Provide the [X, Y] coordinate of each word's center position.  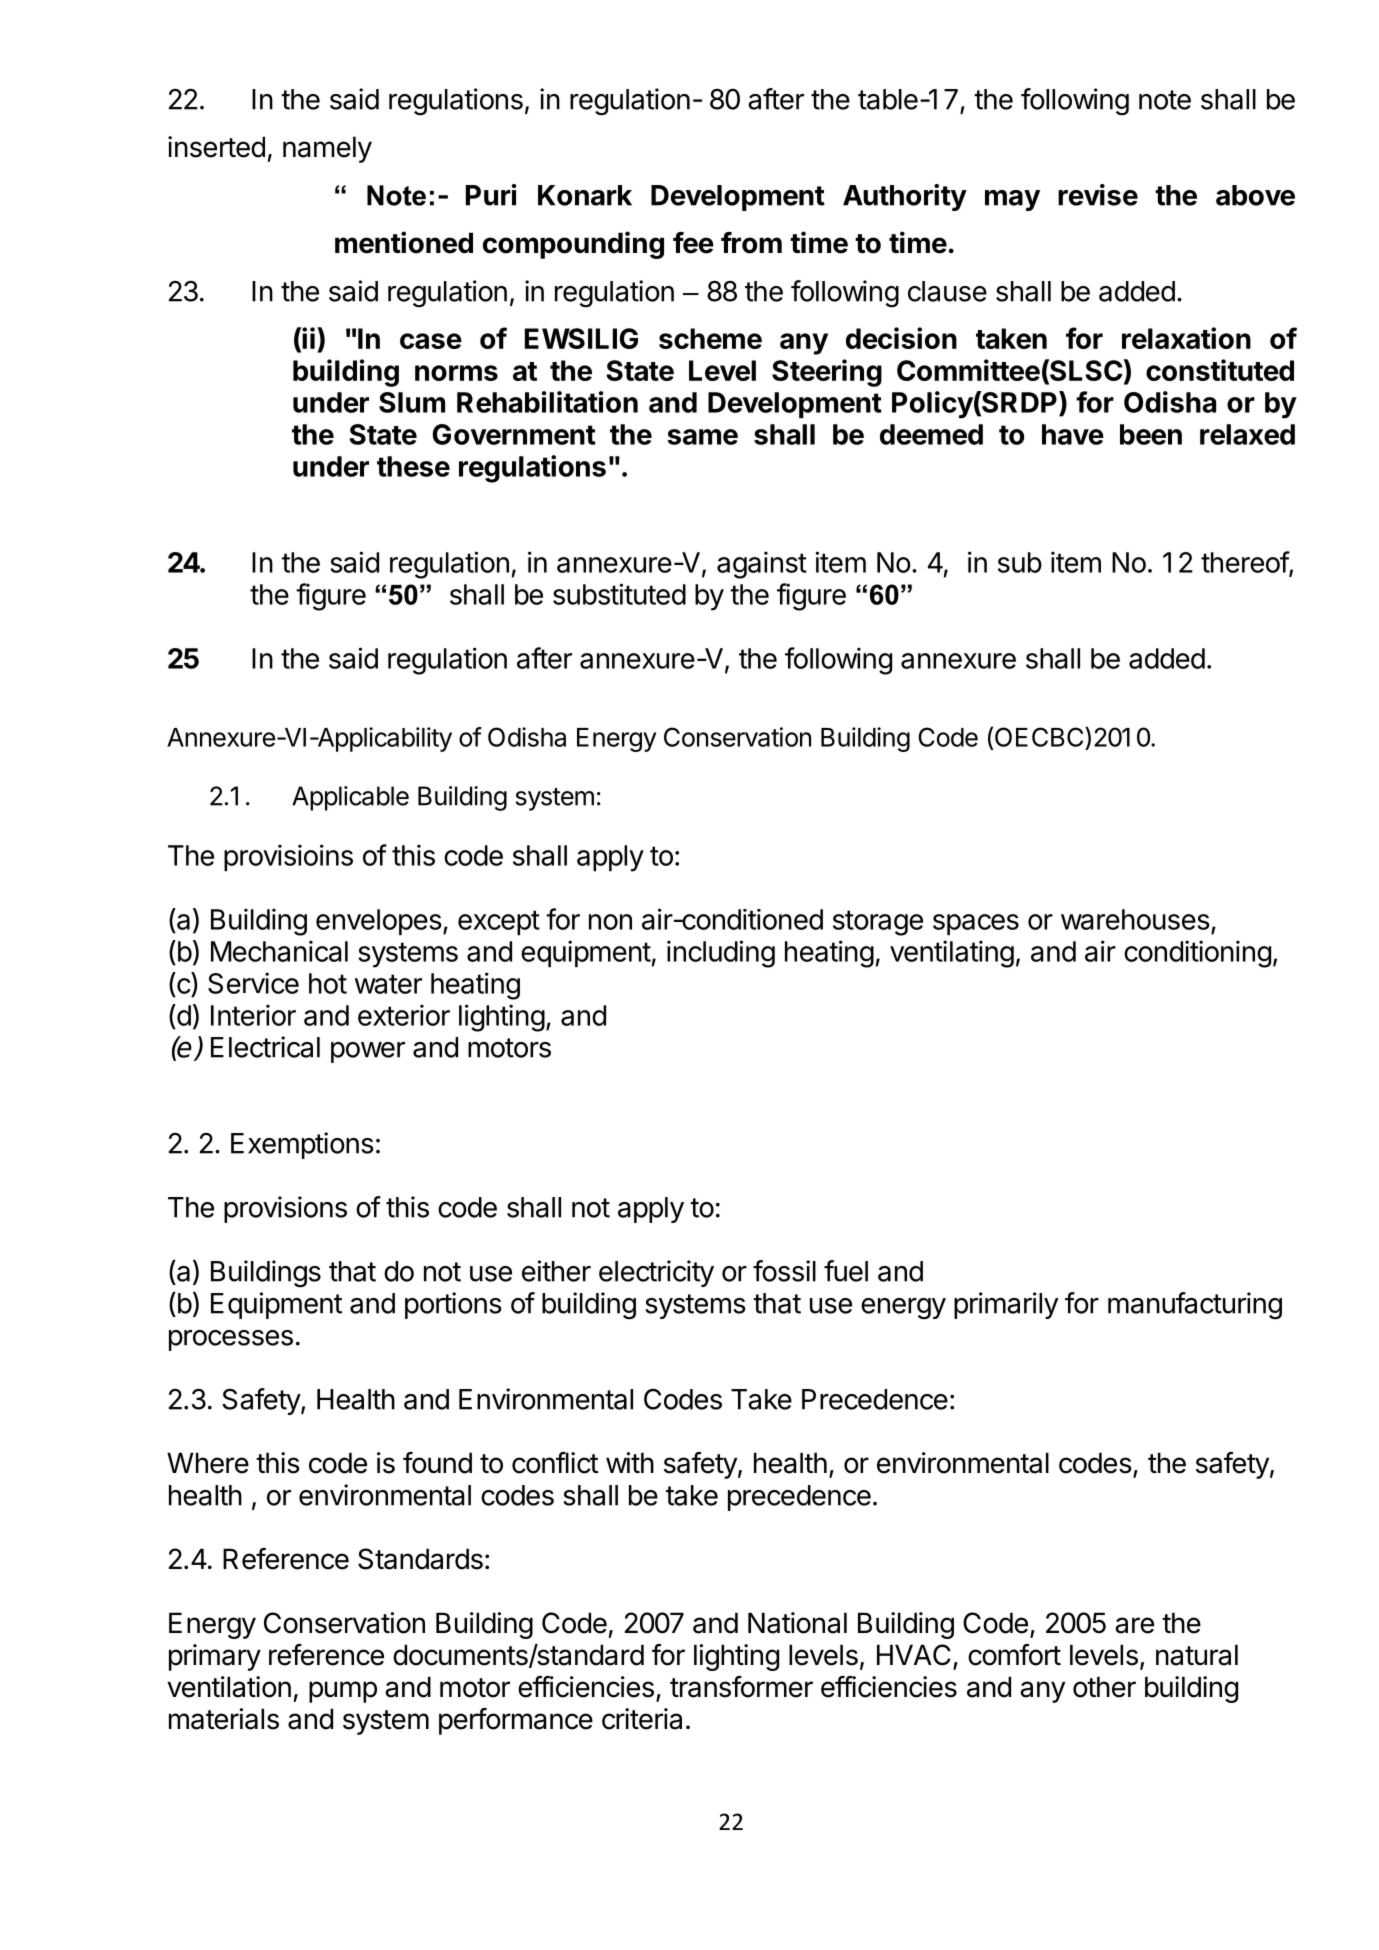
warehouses [1135, 919]
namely [327, 149]
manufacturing [1195, 1306]
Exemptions [302, 1145]
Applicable [350, 798]
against [762, 565]
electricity [656, 1273]
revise [1098, 195]
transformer [741, 1687]
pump [343, 1692]
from [751, 243]
